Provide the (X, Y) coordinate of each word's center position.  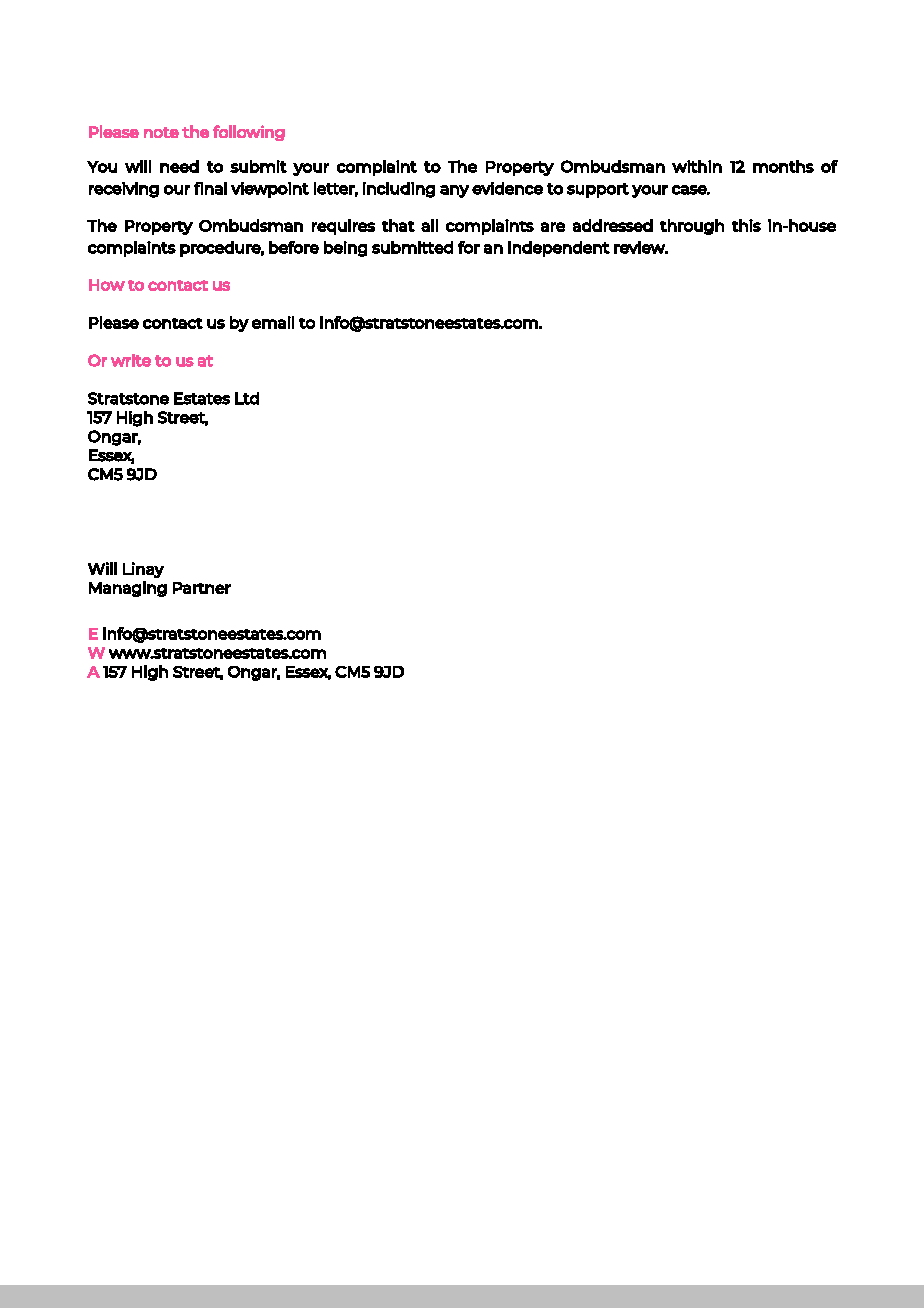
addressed (613, 225)
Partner (202, 588)
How (107, 285)
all (429, 225)
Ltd (247, 398)
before (294, 247)
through (692, 227)
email (273, 322)
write (131, 360)
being (345, 249)
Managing (128, 589)
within (697, 166)
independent (559, 249)
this (746, 225)
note (161, 132)
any (454, 191)
